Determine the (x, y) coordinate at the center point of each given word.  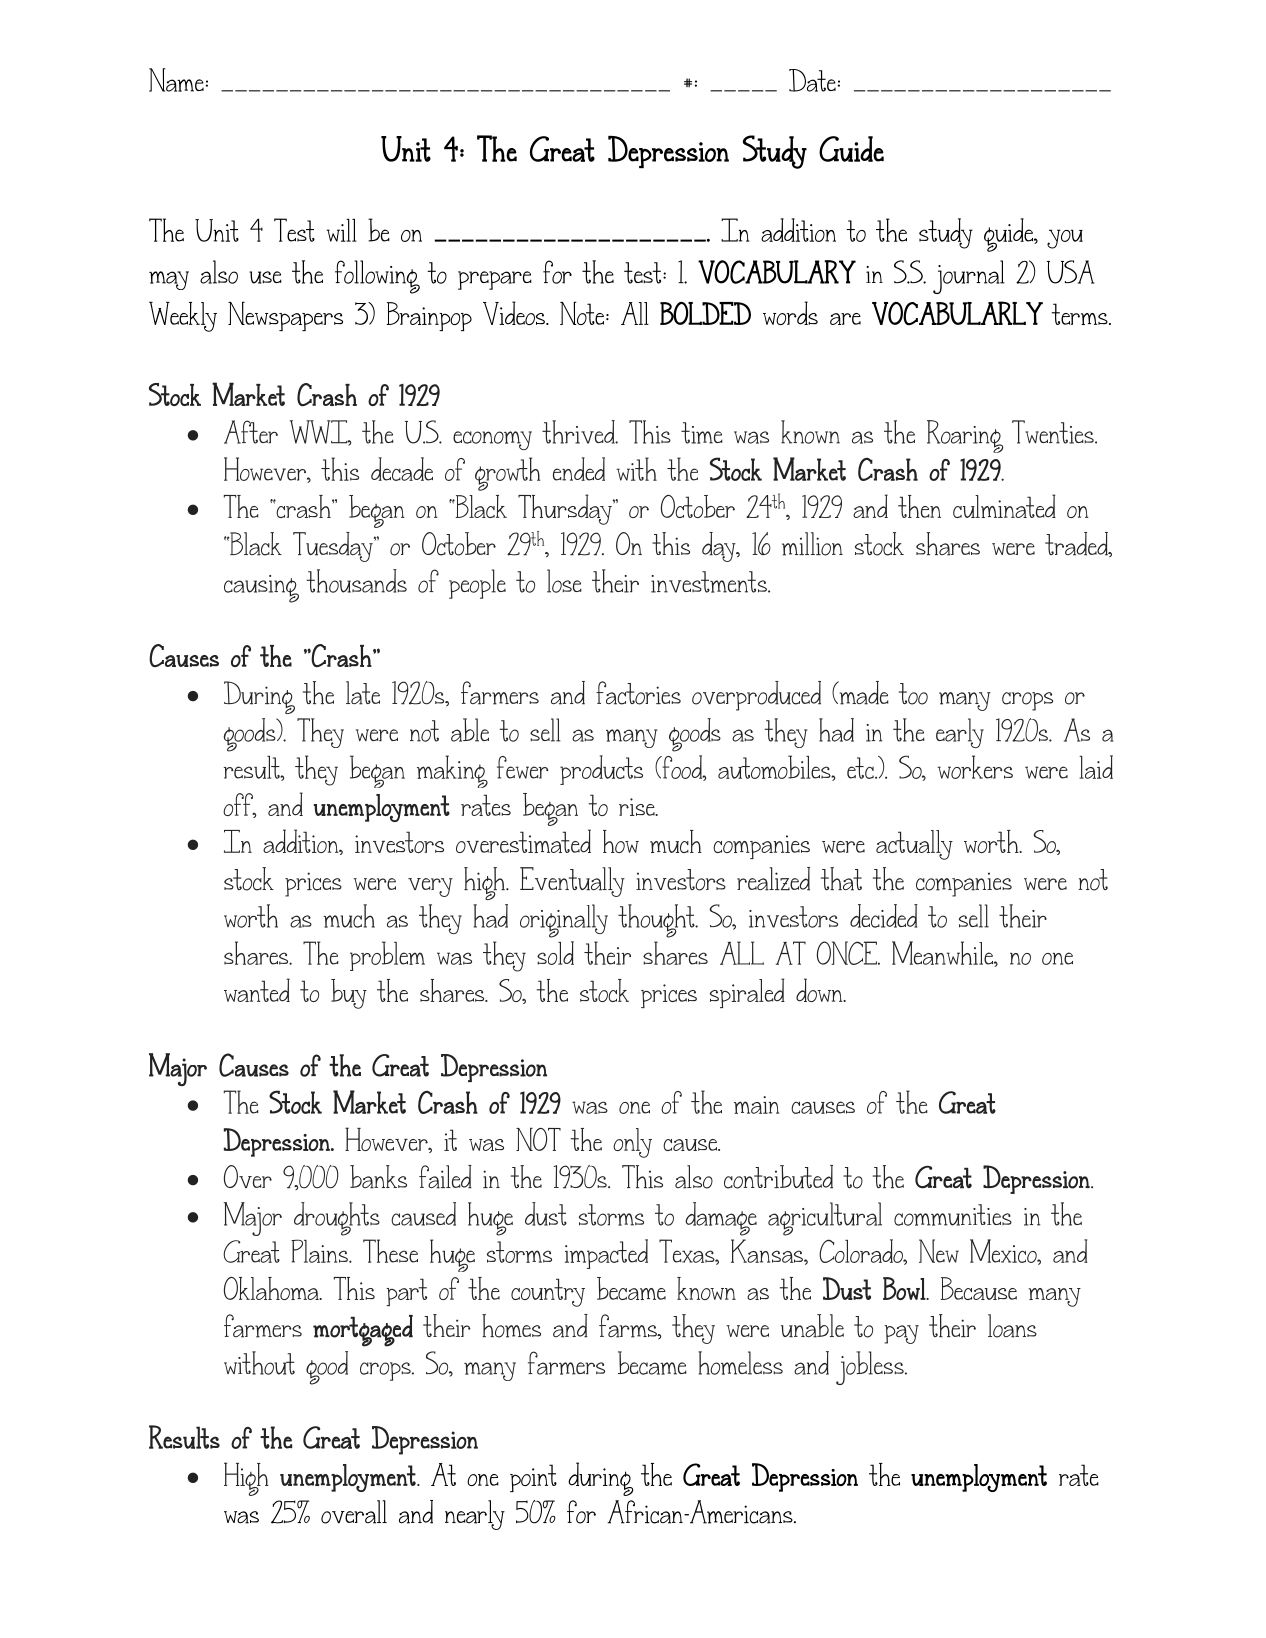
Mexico (1004, 1252)
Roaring (965, 436)
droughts (337, 1219)
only (632, 1143)
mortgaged (363, 1331)
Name (176, 80)
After (251, 432)
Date (812, 80)
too (913, 694)
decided (884, 916)
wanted (257, 990)
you (1065, 239)
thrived (579, 432)
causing (261, 589)
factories (638, 693)
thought (657, 921)
